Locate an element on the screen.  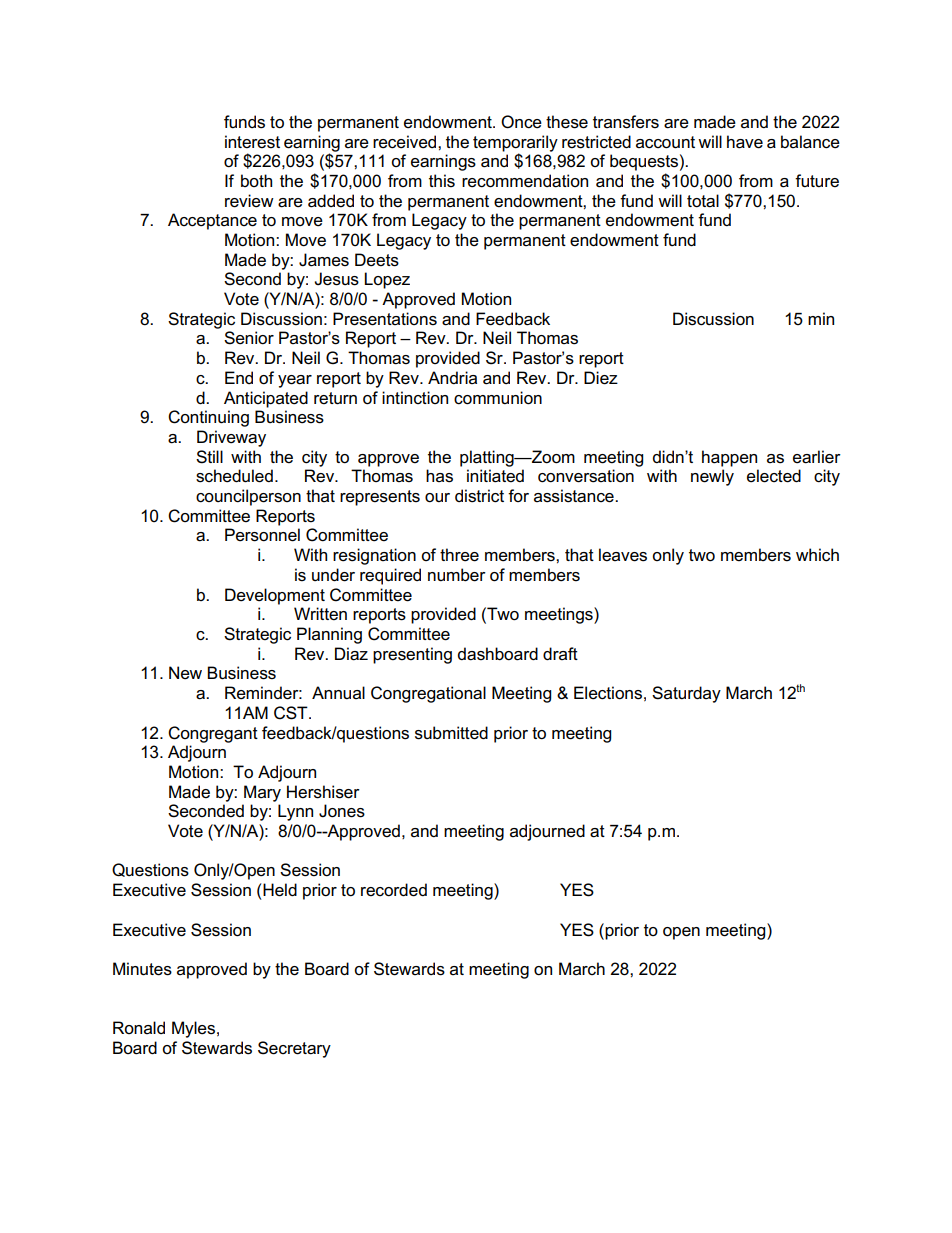
Secretary is located at coordinates (294, 1049).
